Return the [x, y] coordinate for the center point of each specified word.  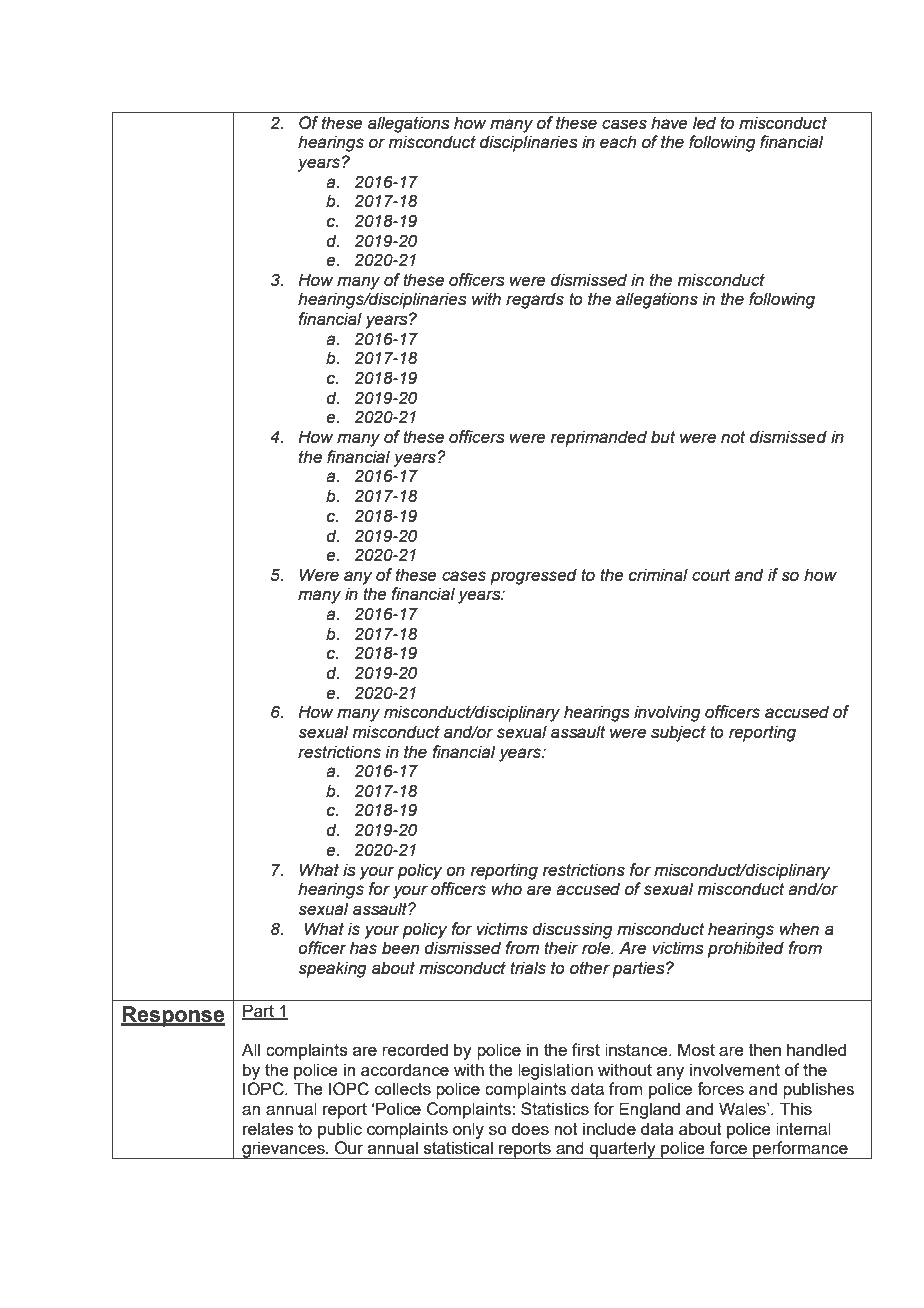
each [618, 142]
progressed [533, 576]
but [663, 437]
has [363, 948]
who [507, 889]
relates [268, 1128]
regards [535, 300]
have [669, 123]
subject [678, 733]
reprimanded [599, 438]
